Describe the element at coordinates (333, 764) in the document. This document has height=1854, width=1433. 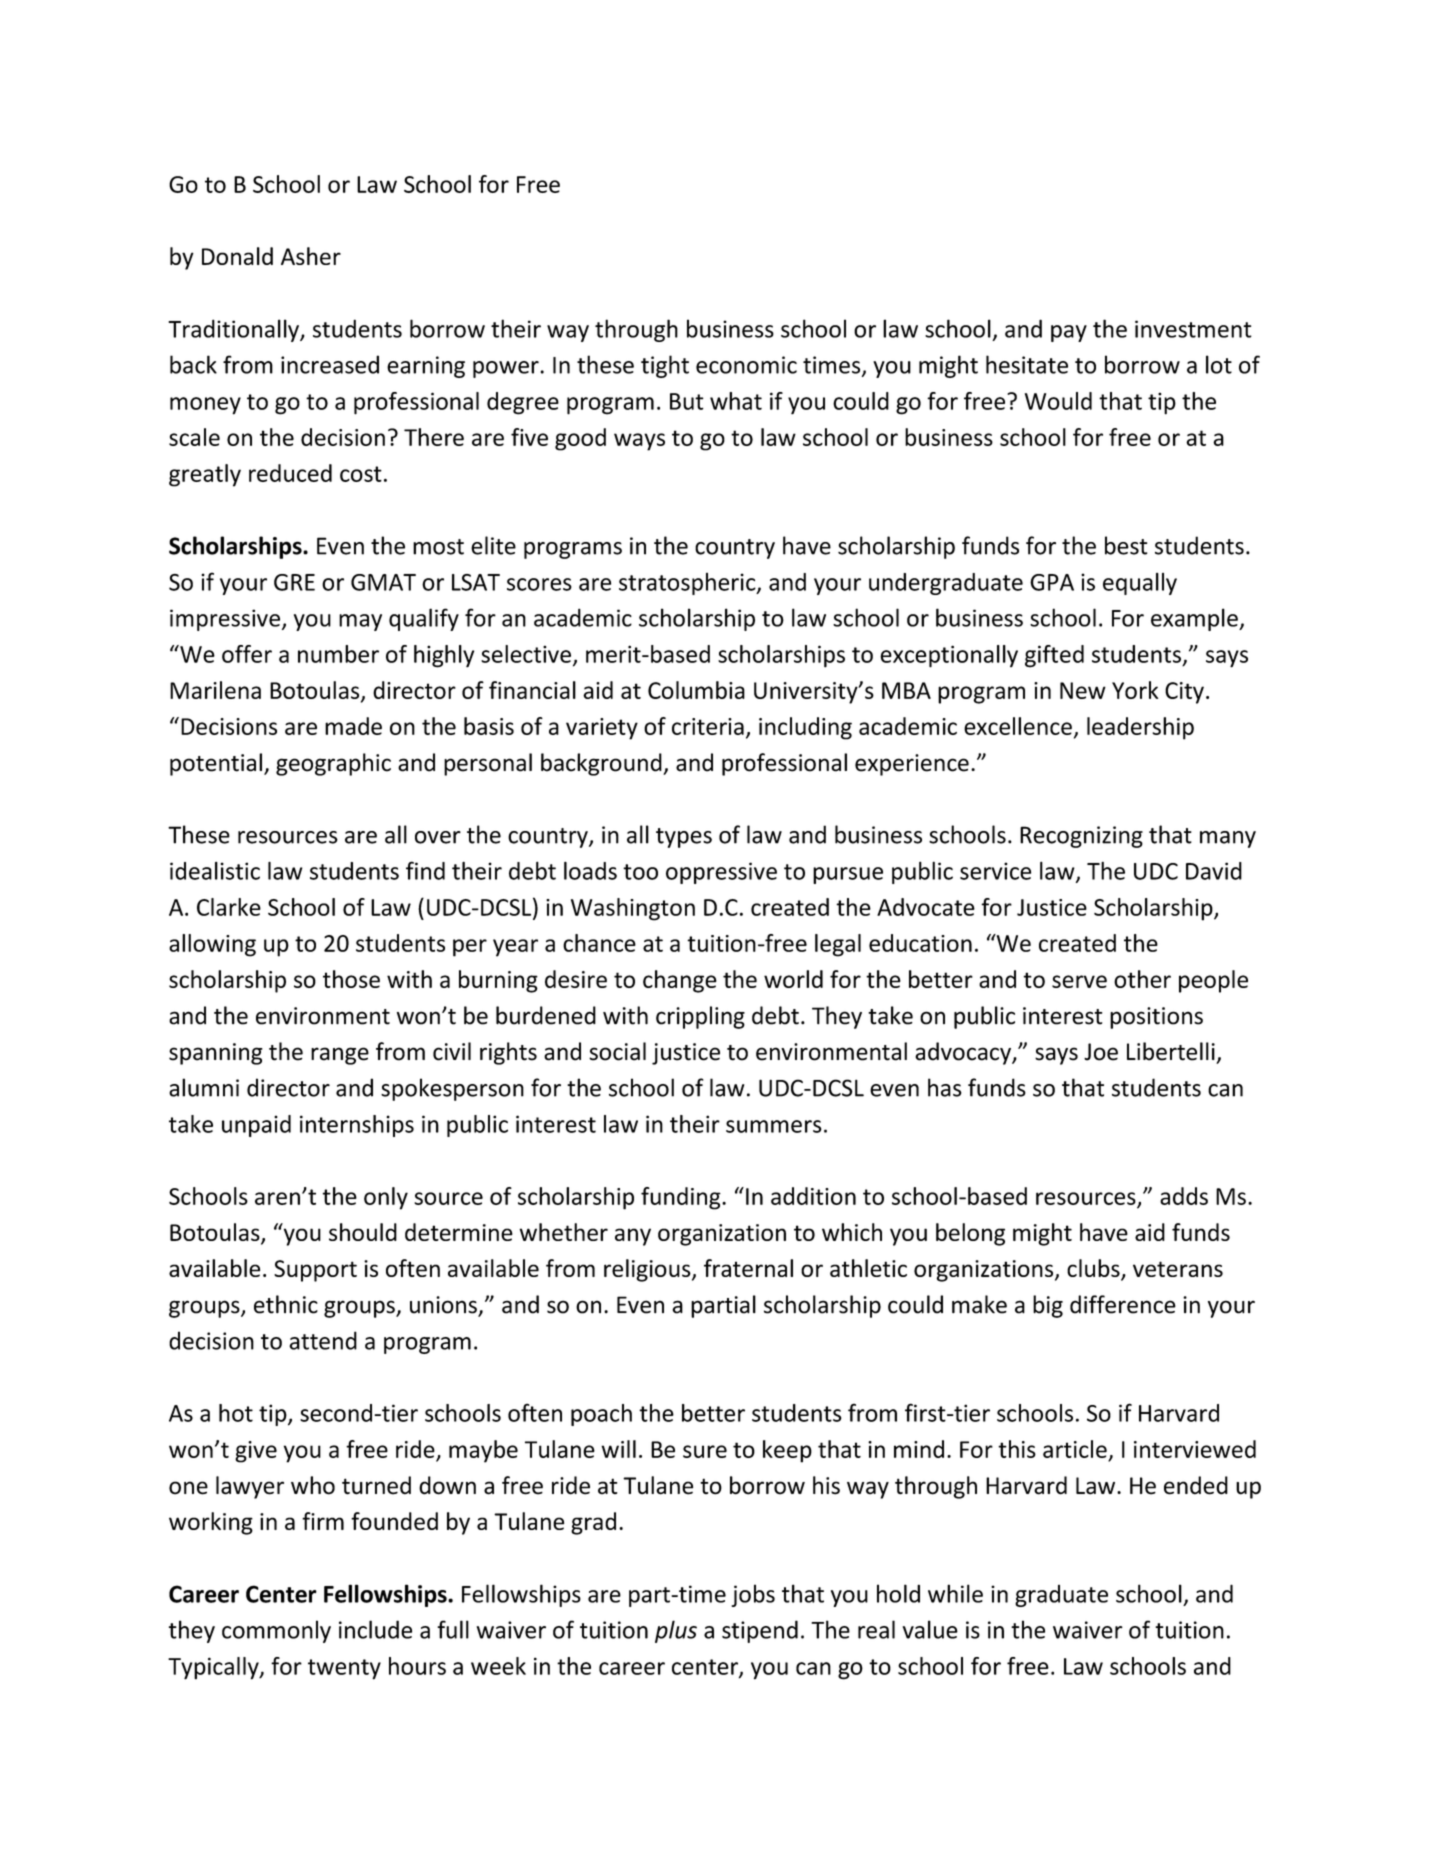
I see `geographic` at that location.
